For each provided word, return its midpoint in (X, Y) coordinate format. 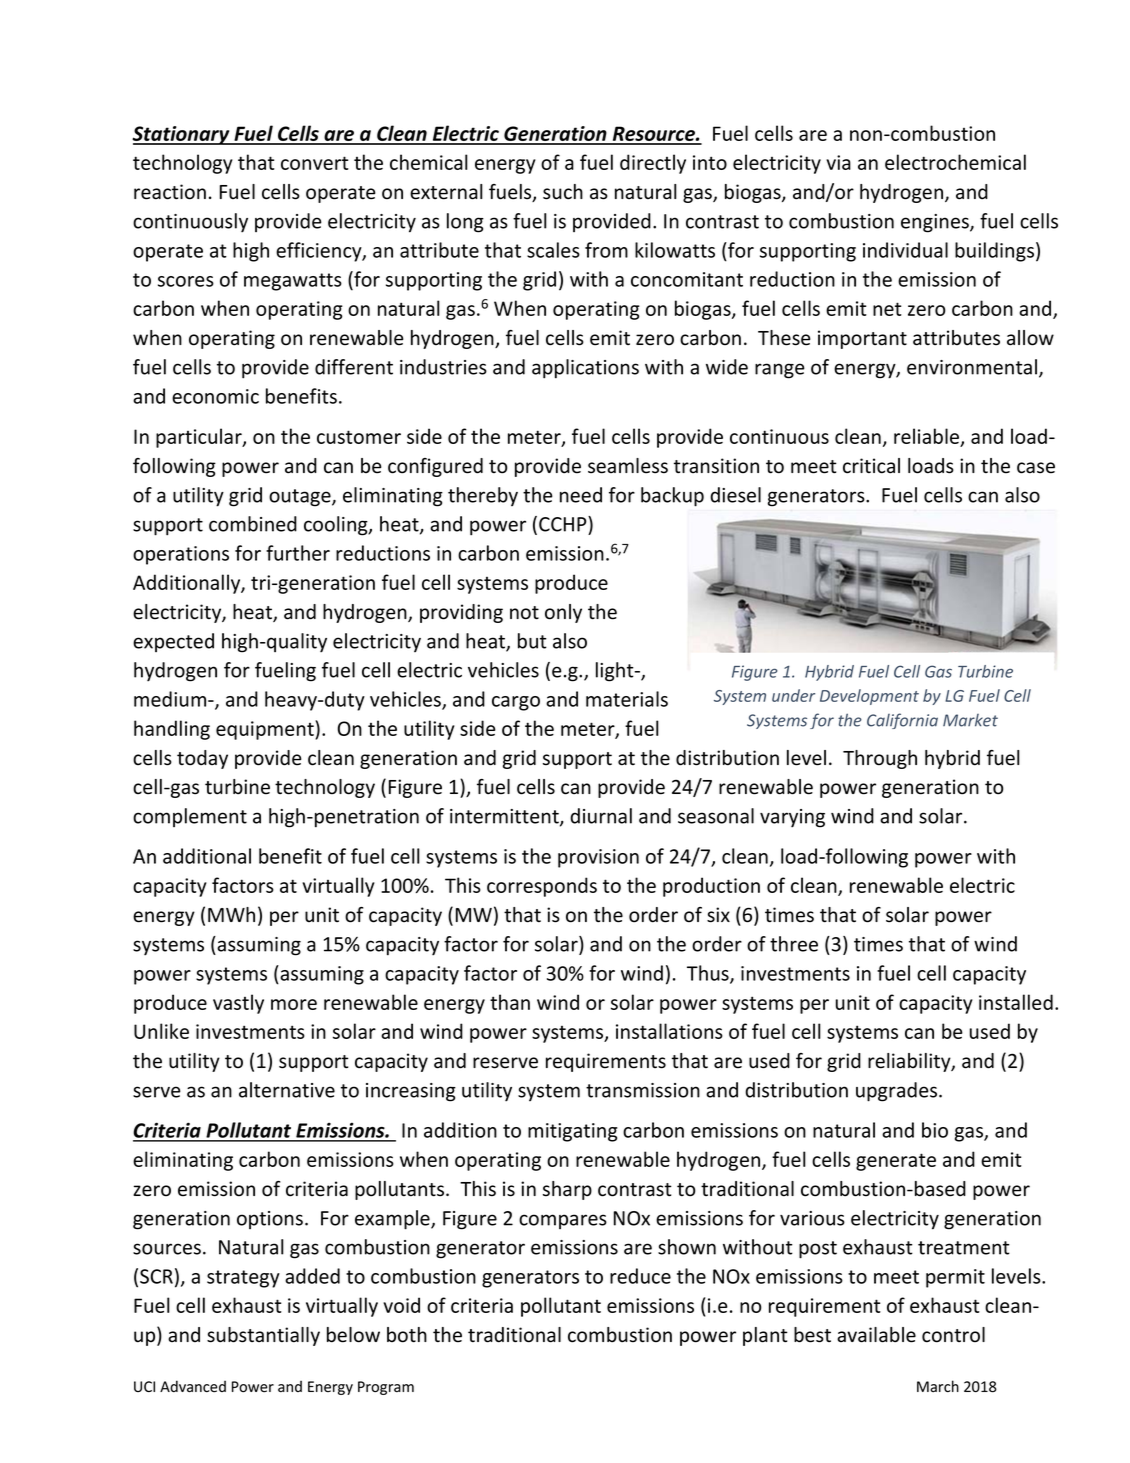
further (298, 553)
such (563, 192)
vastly (238, 1004)
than (510, 1002)
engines (936, 223)
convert (315, 163)
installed (1016, 1002)
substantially (263, 1336)
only (563, 613)
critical (871, 466)
